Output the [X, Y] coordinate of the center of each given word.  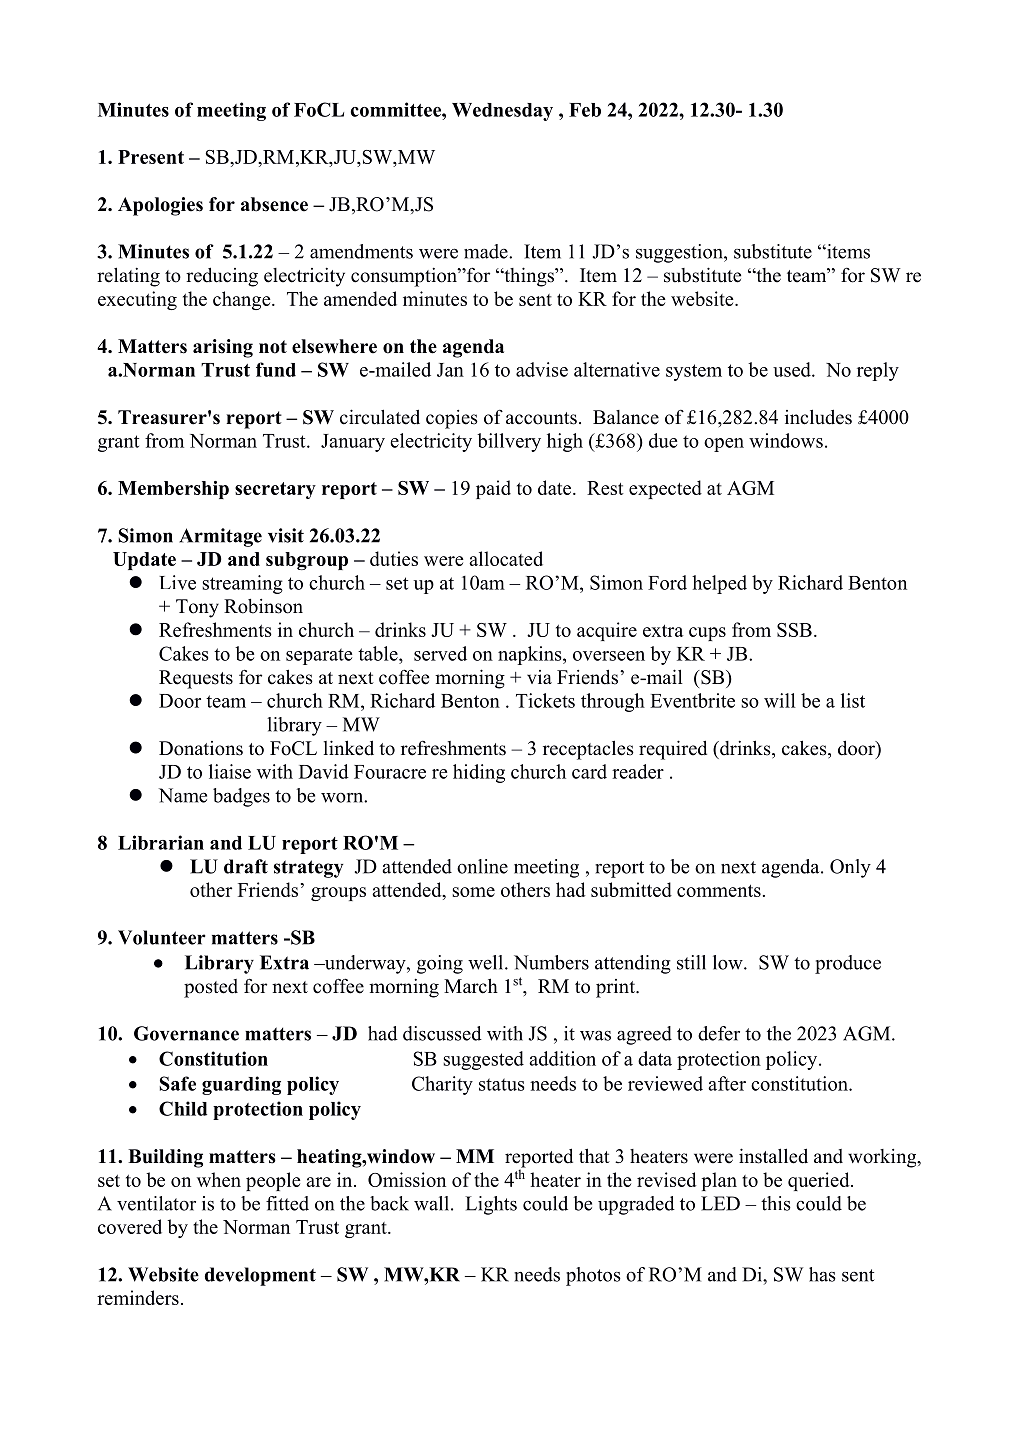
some [473, 892]
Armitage [220, 537]
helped [719, 584]
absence [274, 204]
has [822, 1274]
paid [493, 489]
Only [850, 868]
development [260, 1276]
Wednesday [502, 112]
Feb [585, 110]
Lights [491, 1205]
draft [246, 866]
